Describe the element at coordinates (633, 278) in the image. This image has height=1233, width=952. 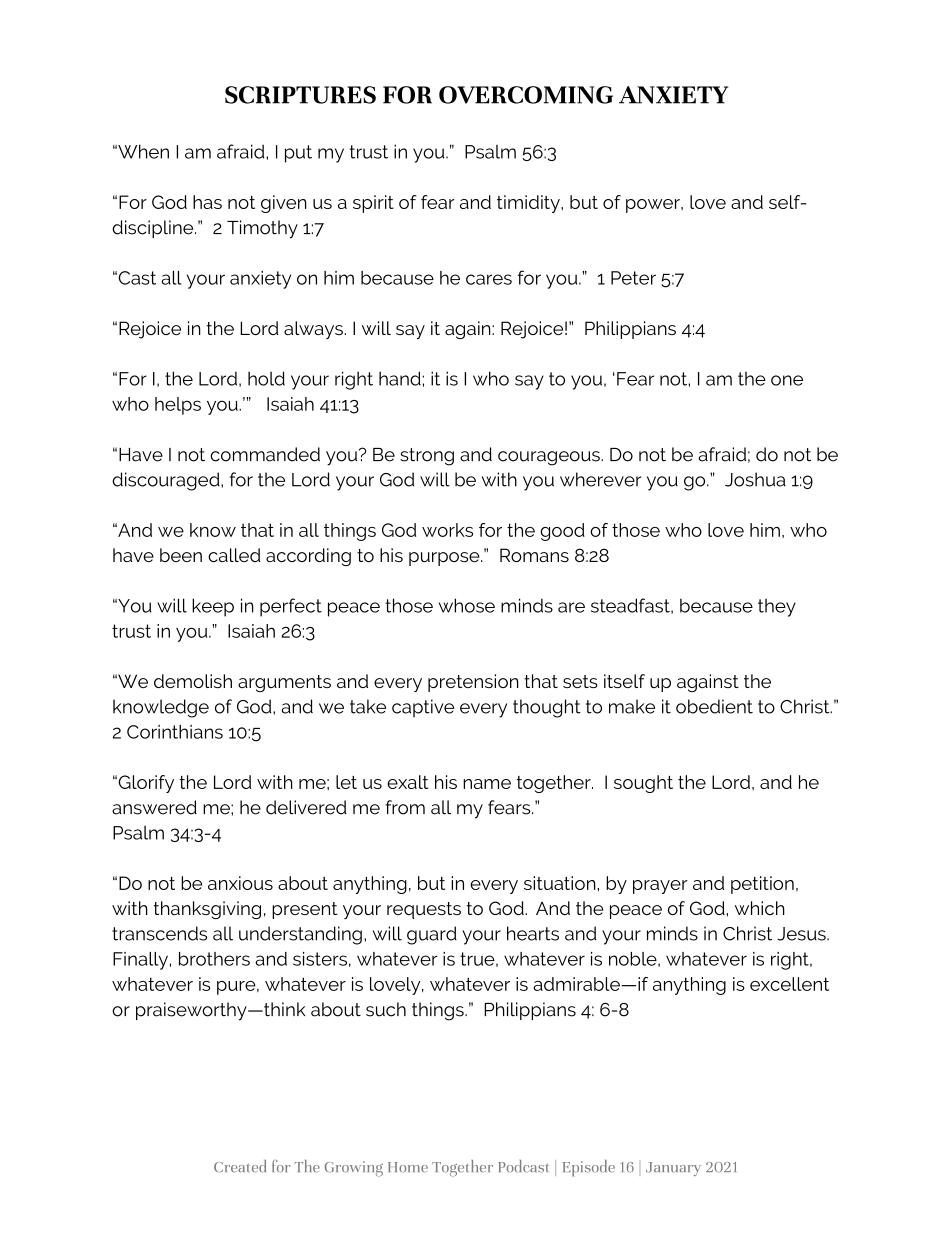
I see `Peter` at that location.
